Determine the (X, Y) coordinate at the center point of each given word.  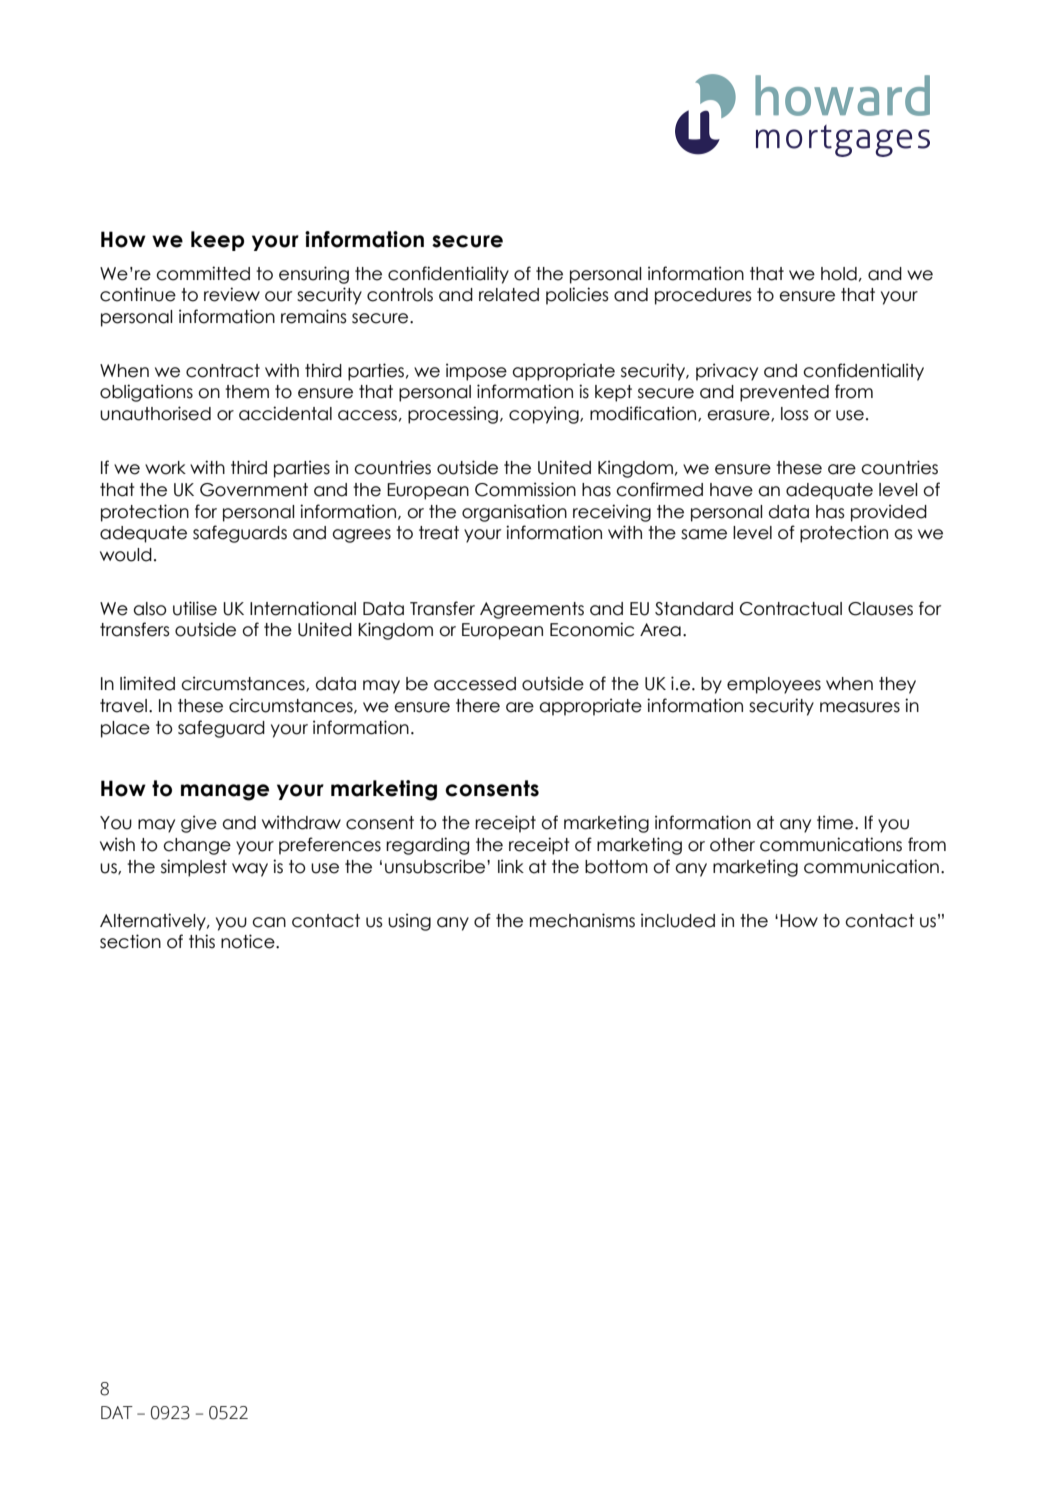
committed (203, 273)
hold (839, 274)
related (509, 295)
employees (774, 685)
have (731, 490)
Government (254, 490)
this (202, 941)
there (478, 706)
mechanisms (582, 920)
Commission (525, 489)
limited (147, 683)
